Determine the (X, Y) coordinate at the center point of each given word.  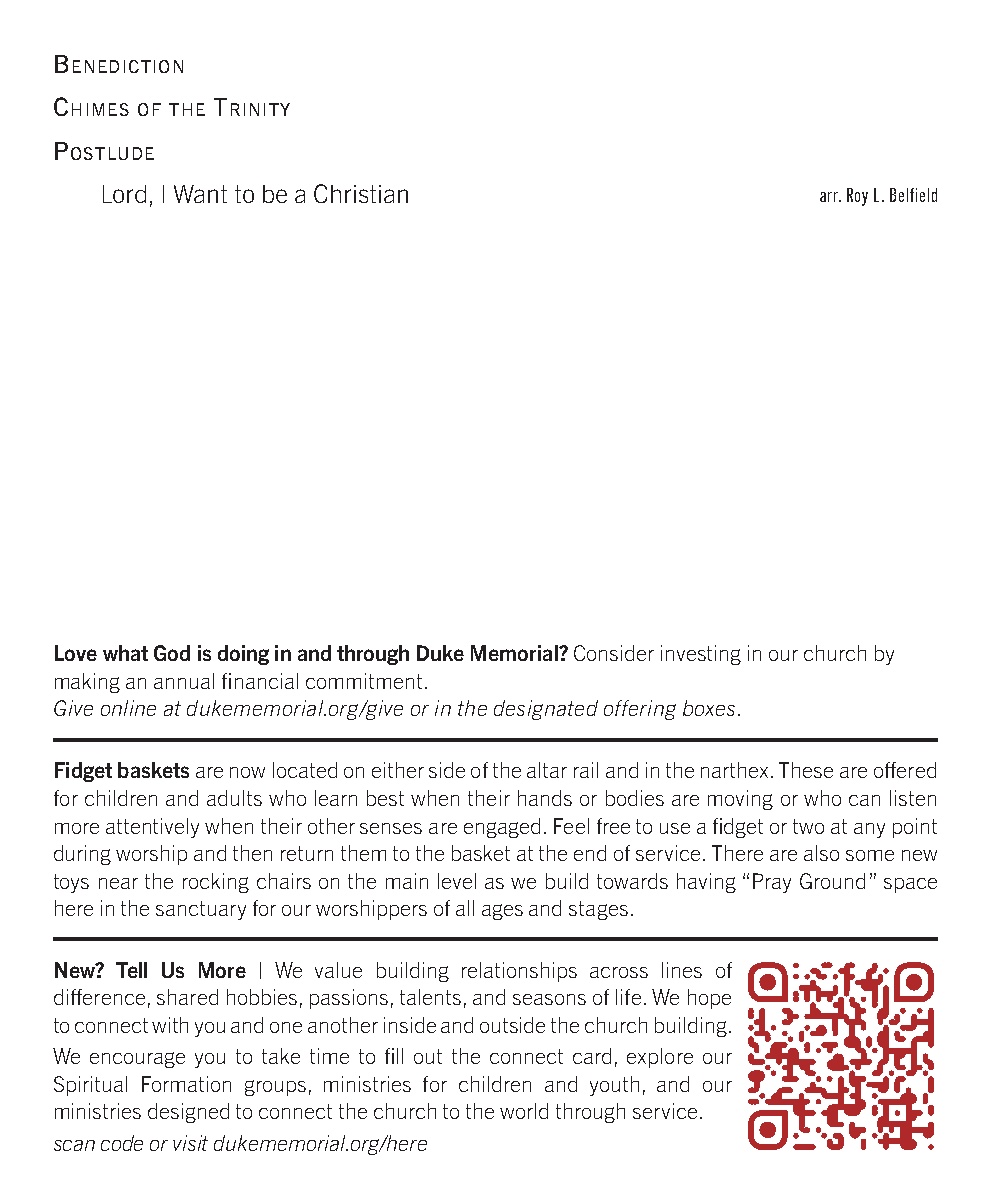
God (172, 653)
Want (200, 194)
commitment (364, 681)
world (524, 1111)
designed (188, 1113)
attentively (152, 828)
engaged (502, 828)
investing (701, 655)
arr (830, 197)
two (808, 826)
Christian (361, 193)
